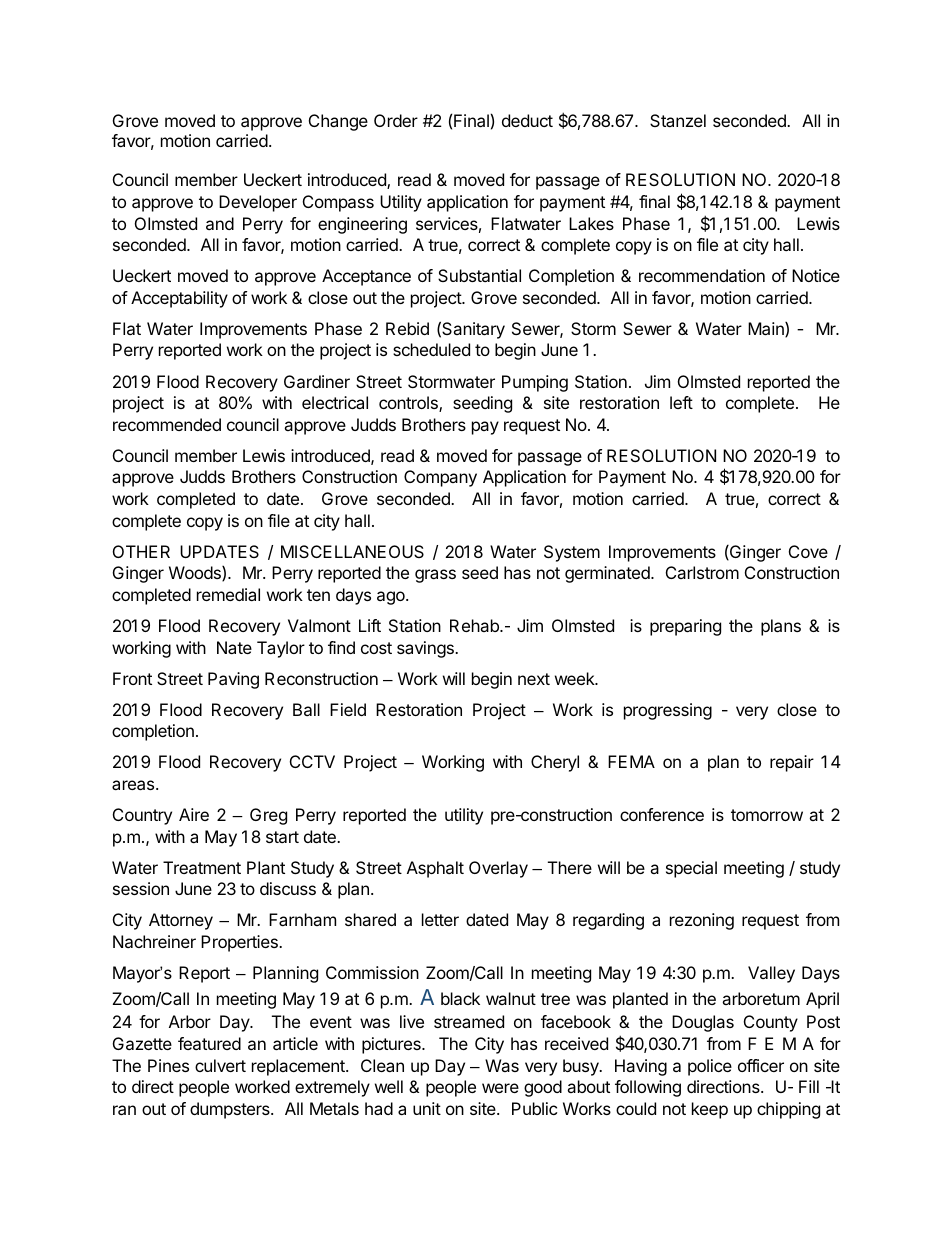  What do you see at coordinates (500, 1088) in the page?
I see `were` at bounding box center [500, 1088].
